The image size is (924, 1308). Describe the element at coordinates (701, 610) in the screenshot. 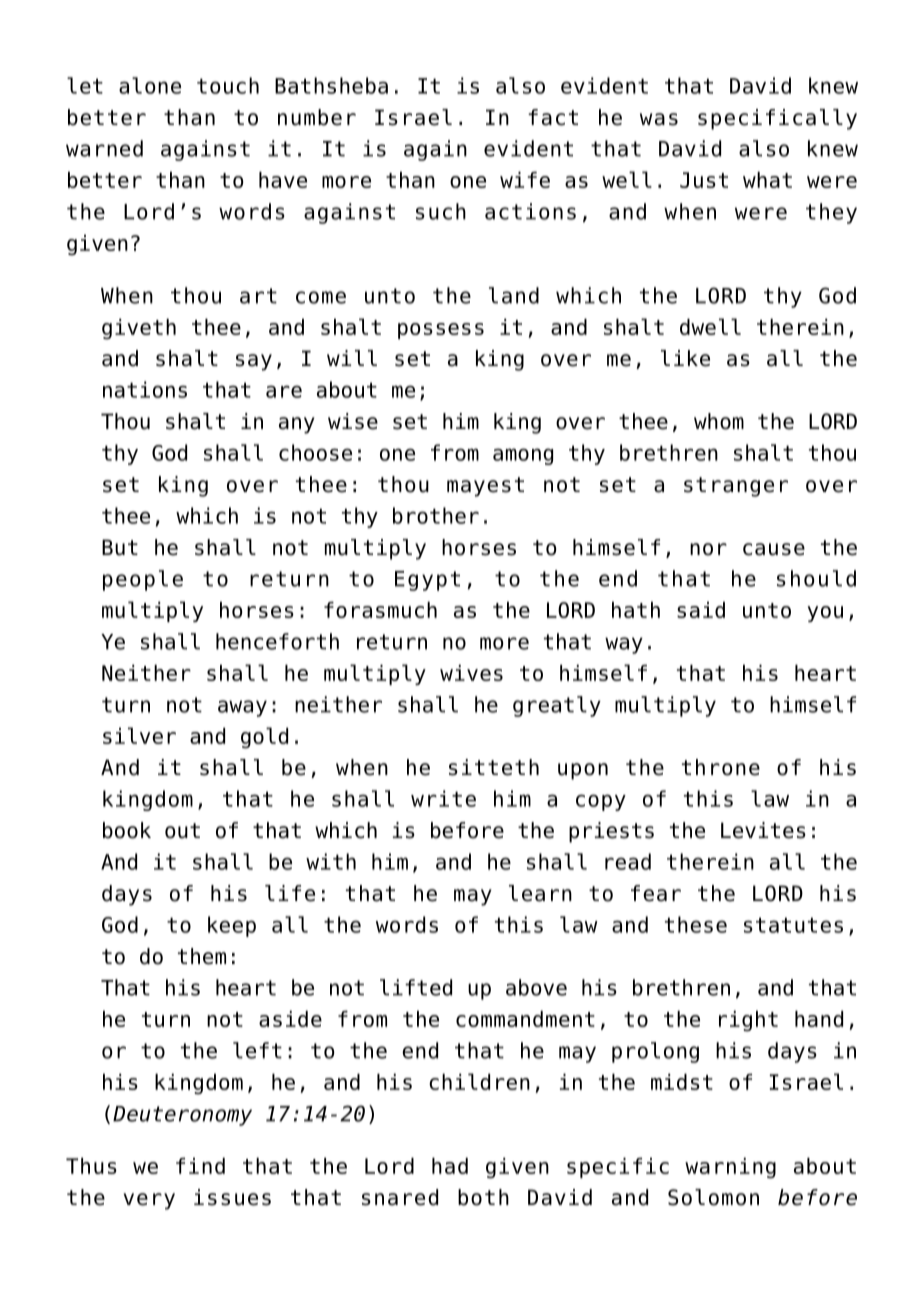

I see `said` at that location.
